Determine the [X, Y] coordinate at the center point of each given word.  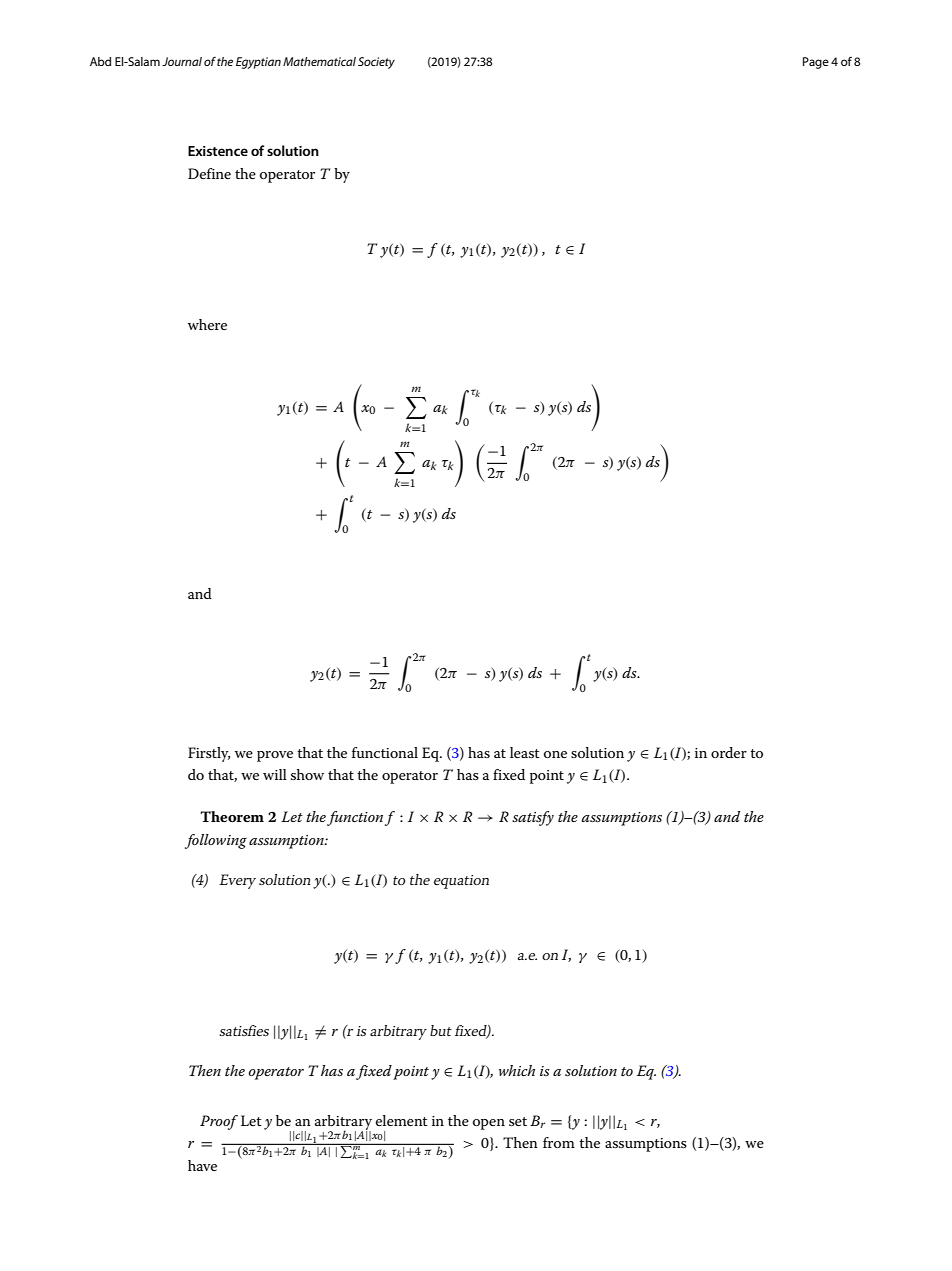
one [555, 754]
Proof [219, 1122]
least [525, 752]
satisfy [533, 818]
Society [376, 63]
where [207, 324]
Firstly [209, 754]
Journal [182, 61]
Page [816, 63]
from [559, 1142]
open [489, 1124]
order [729, 752]
